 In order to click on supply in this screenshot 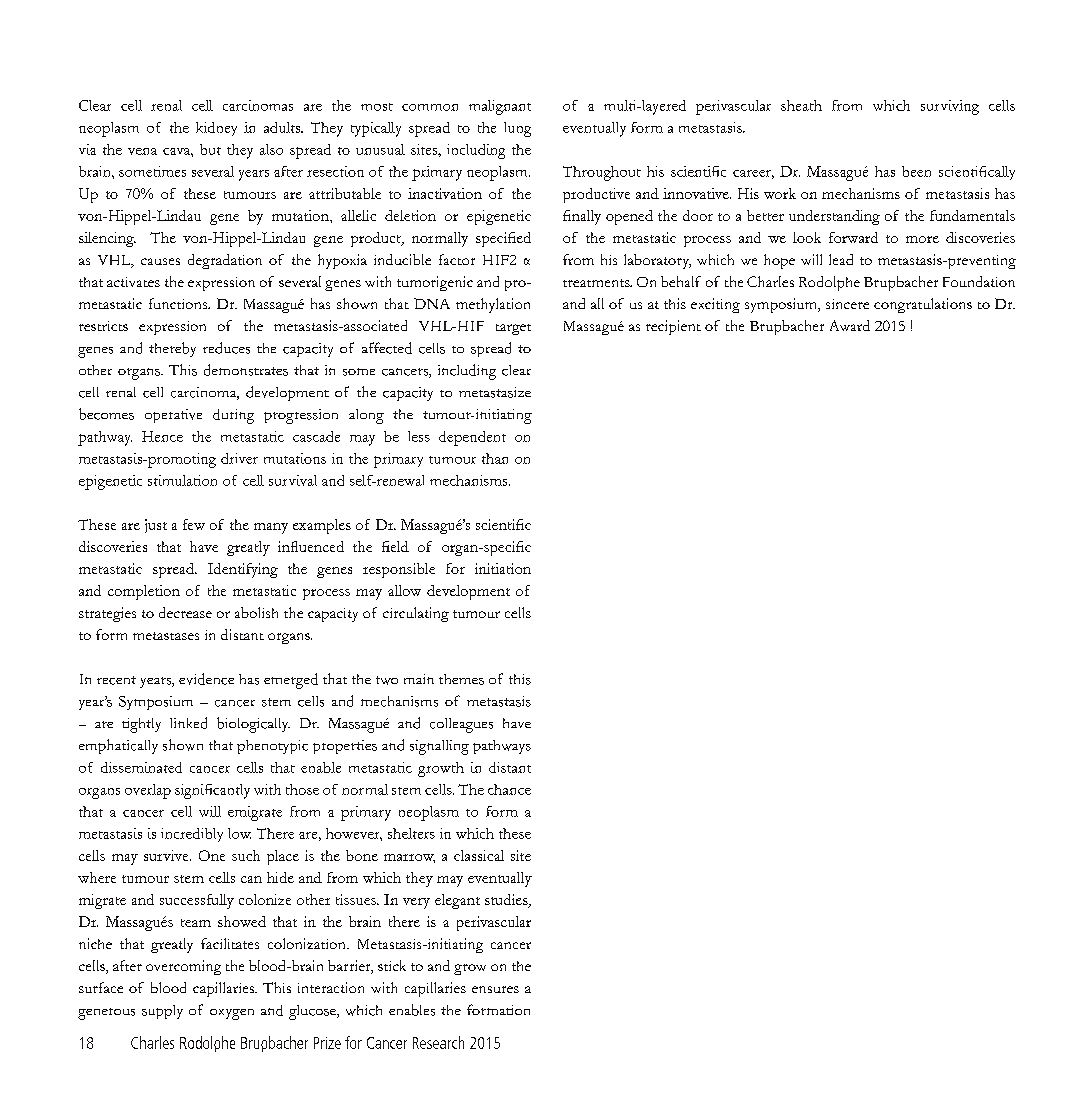, I will do `click(162, 1012)`.
